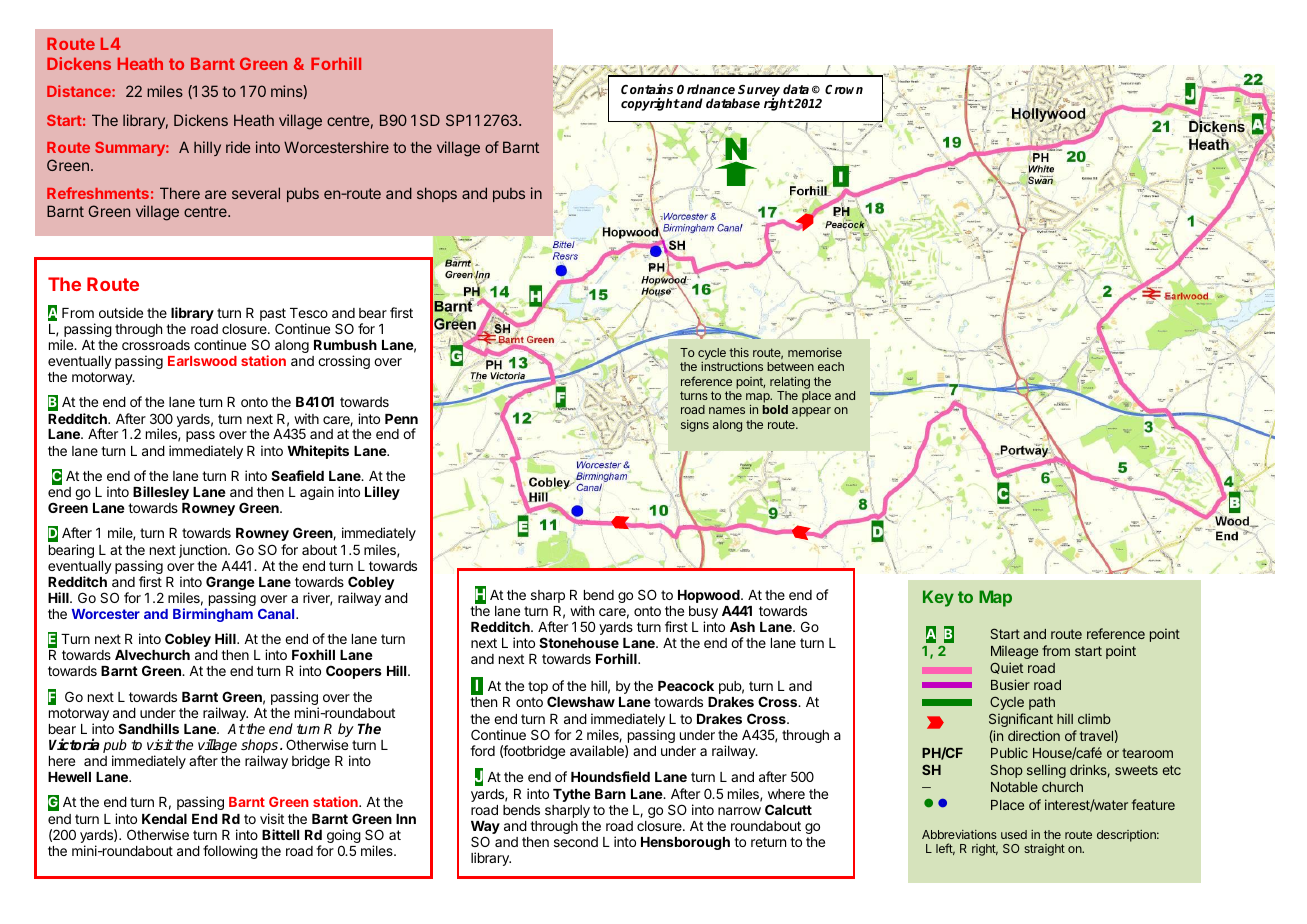  I want to click on past, so click(273, 316).
